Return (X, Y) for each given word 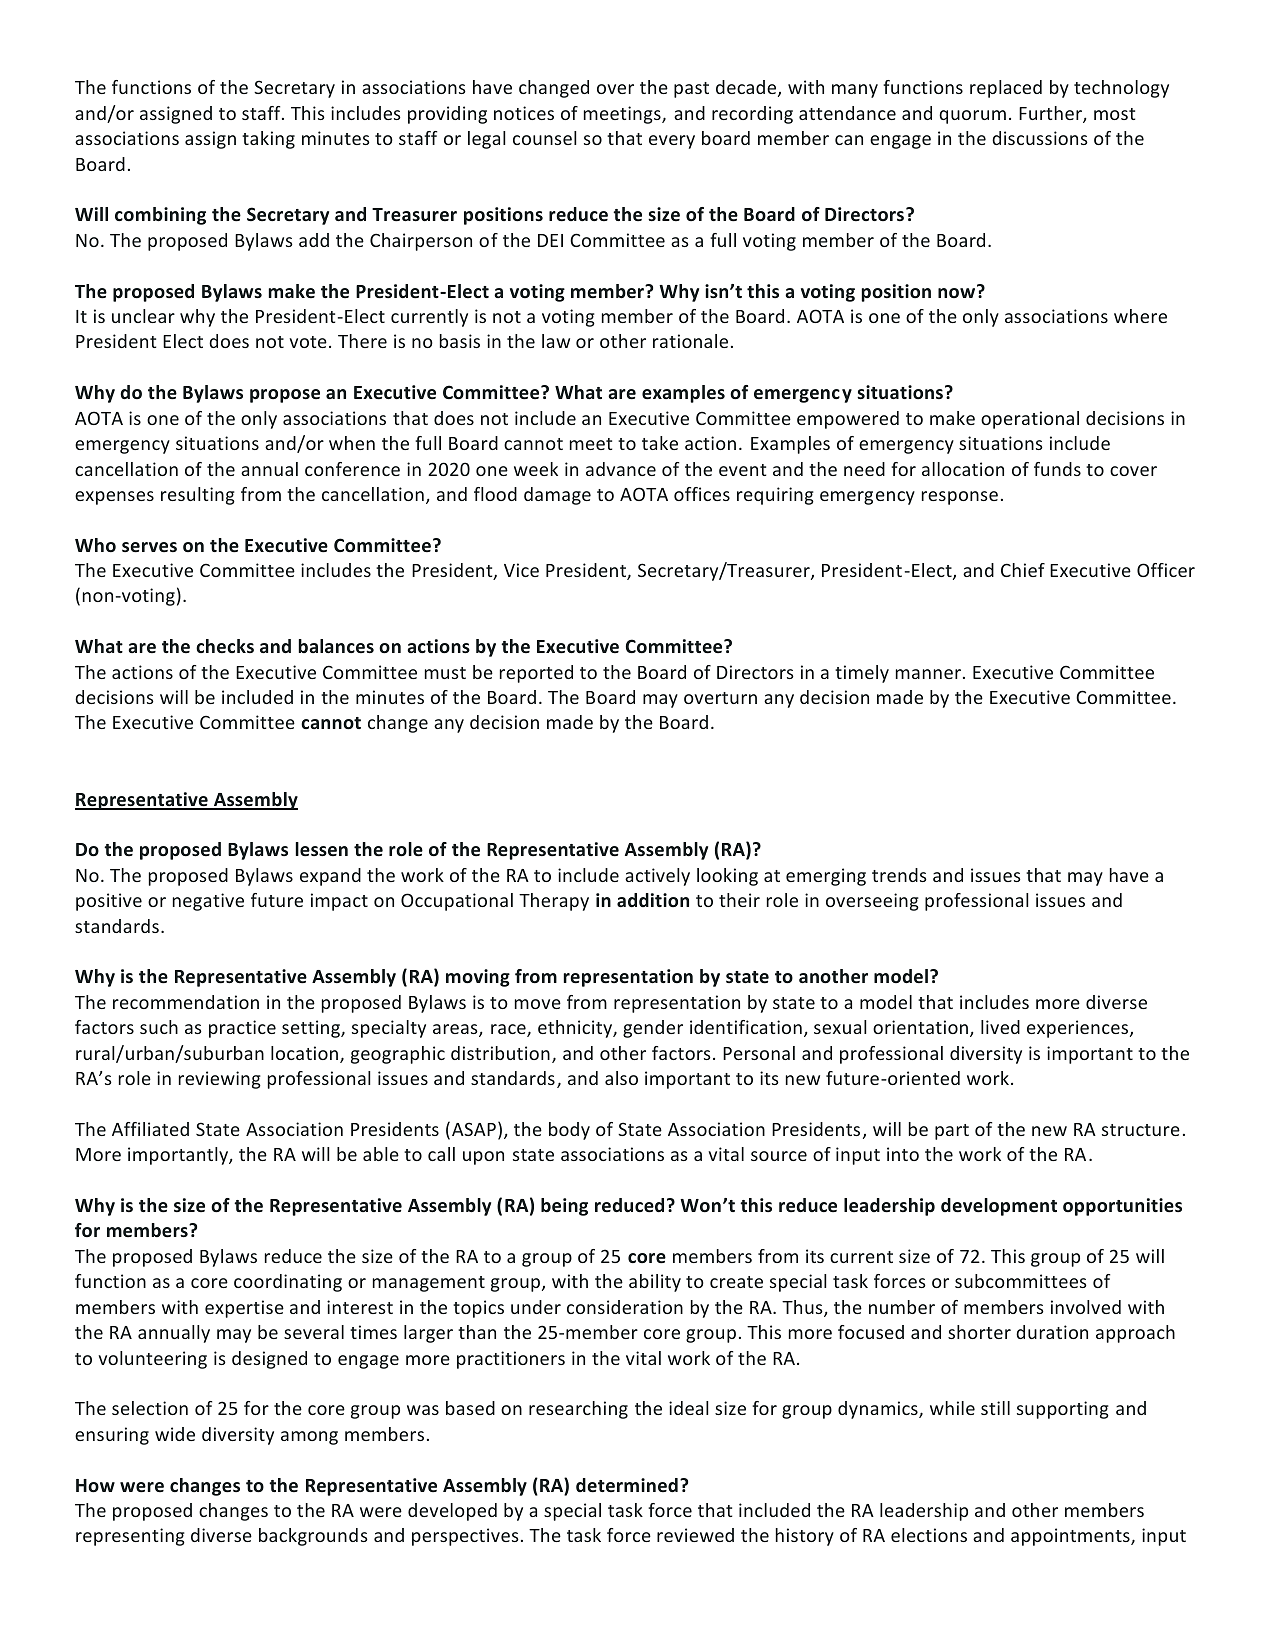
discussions (1040, 138)
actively (657, 877)
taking (268, 140)
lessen (321, 849)
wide (175, 1434)
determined (627, 1485)
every (672, 142)
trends (899, 875)
